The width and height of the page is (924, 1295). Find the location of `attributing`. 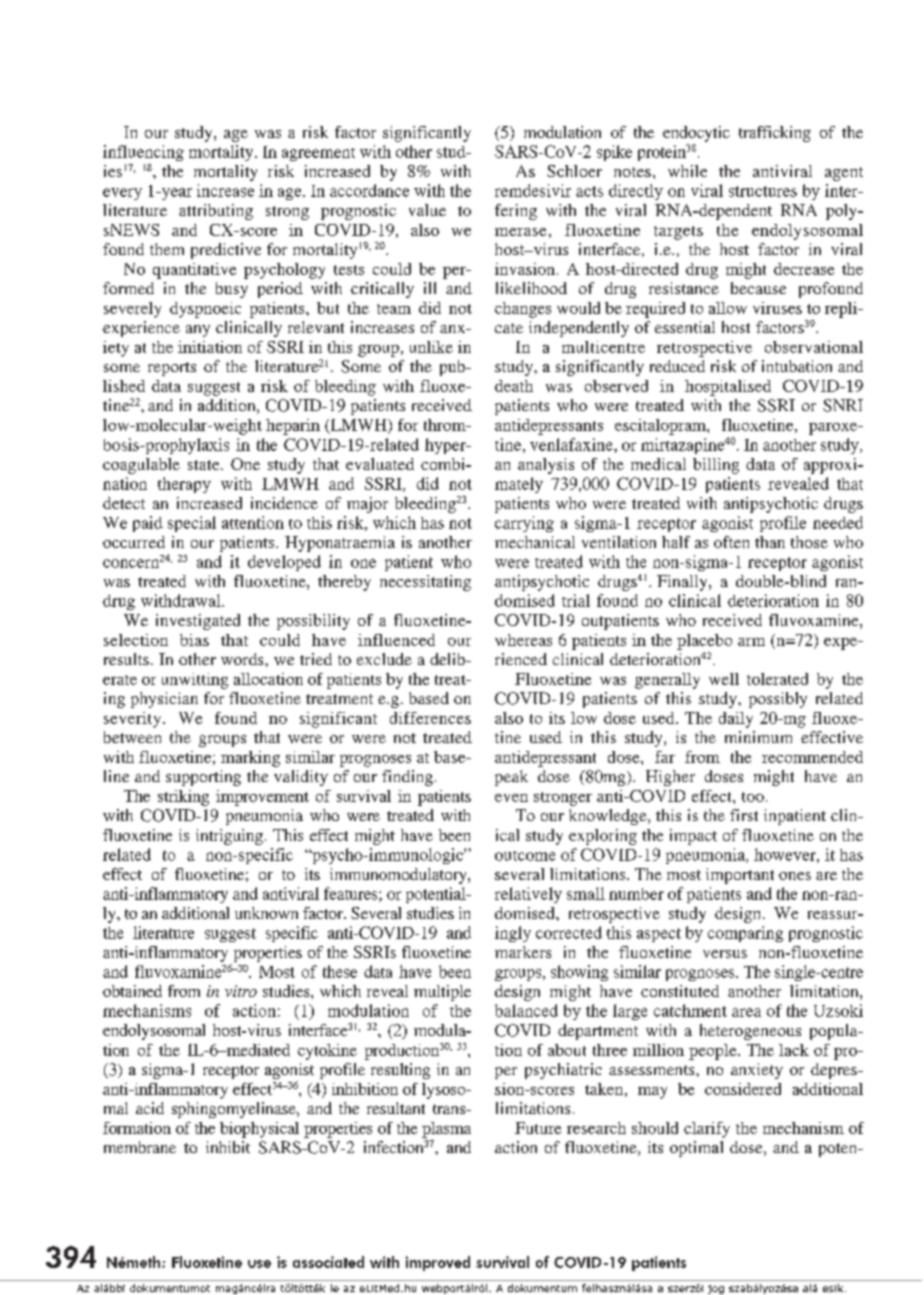

attributing is located at coordinates (216, 212).
